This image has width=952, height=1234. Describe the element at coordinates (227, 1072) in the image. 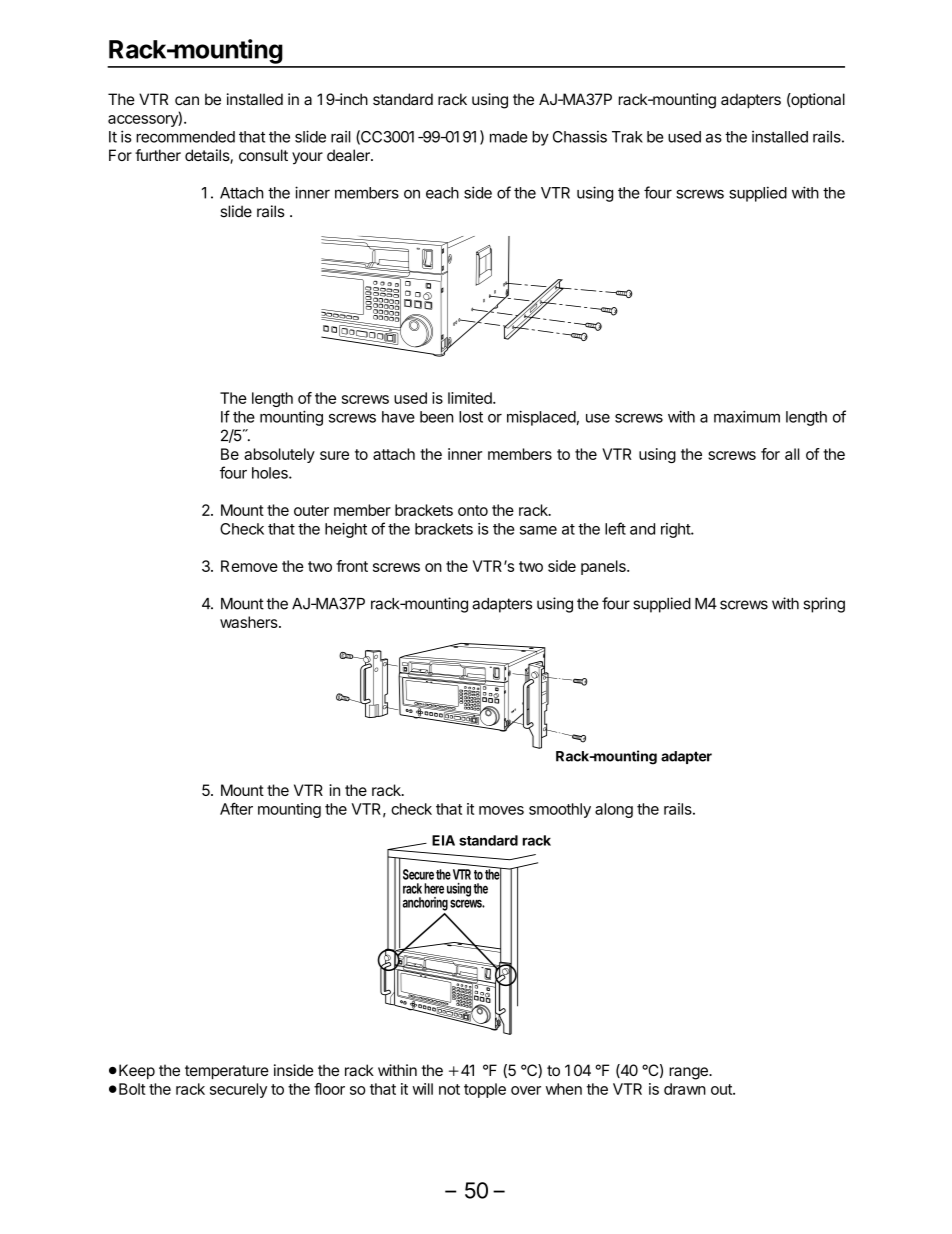

I see `temperature` at that location.
